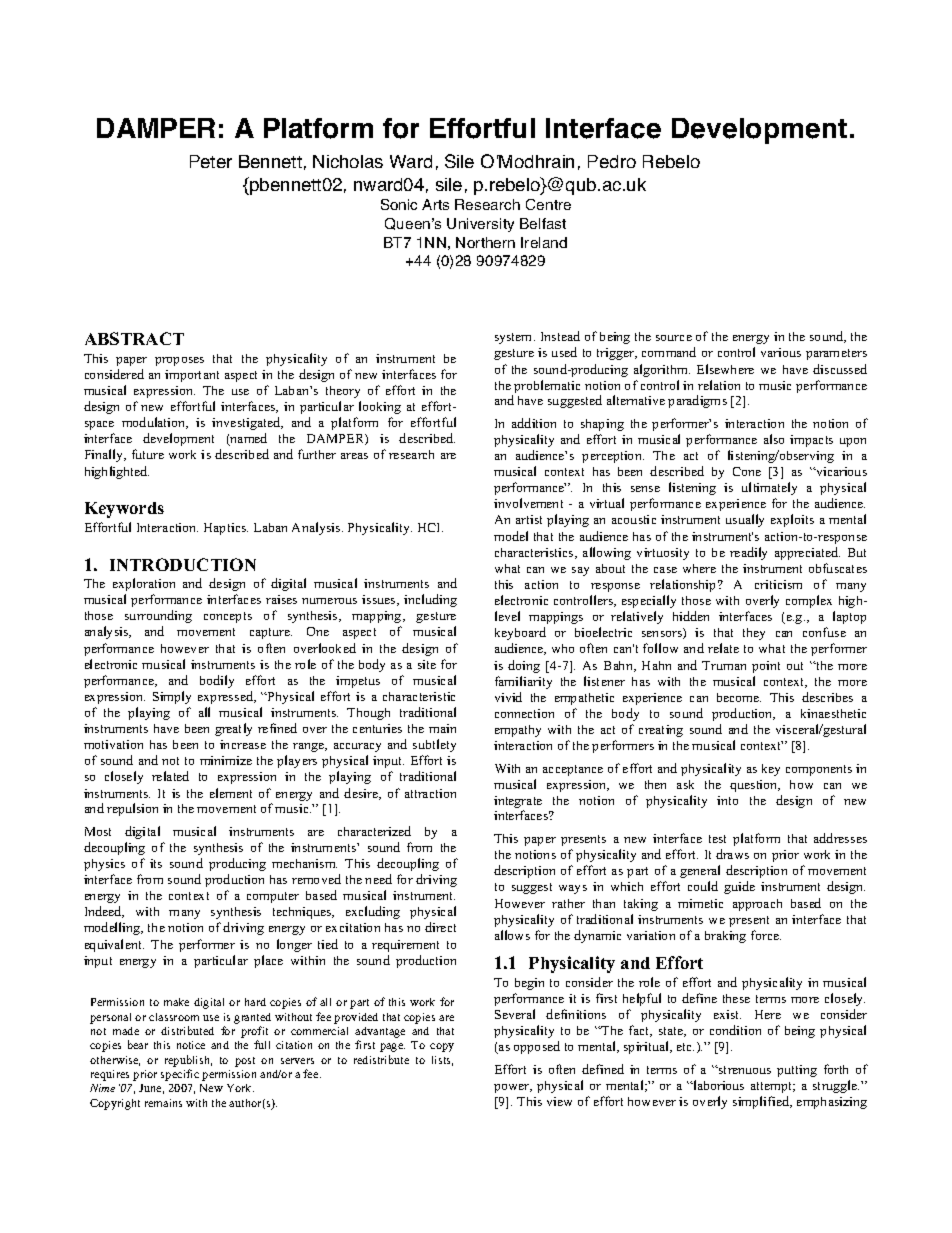  Describe the element at coordinates (211, 161) in the page. I see `Peter` at that location.
